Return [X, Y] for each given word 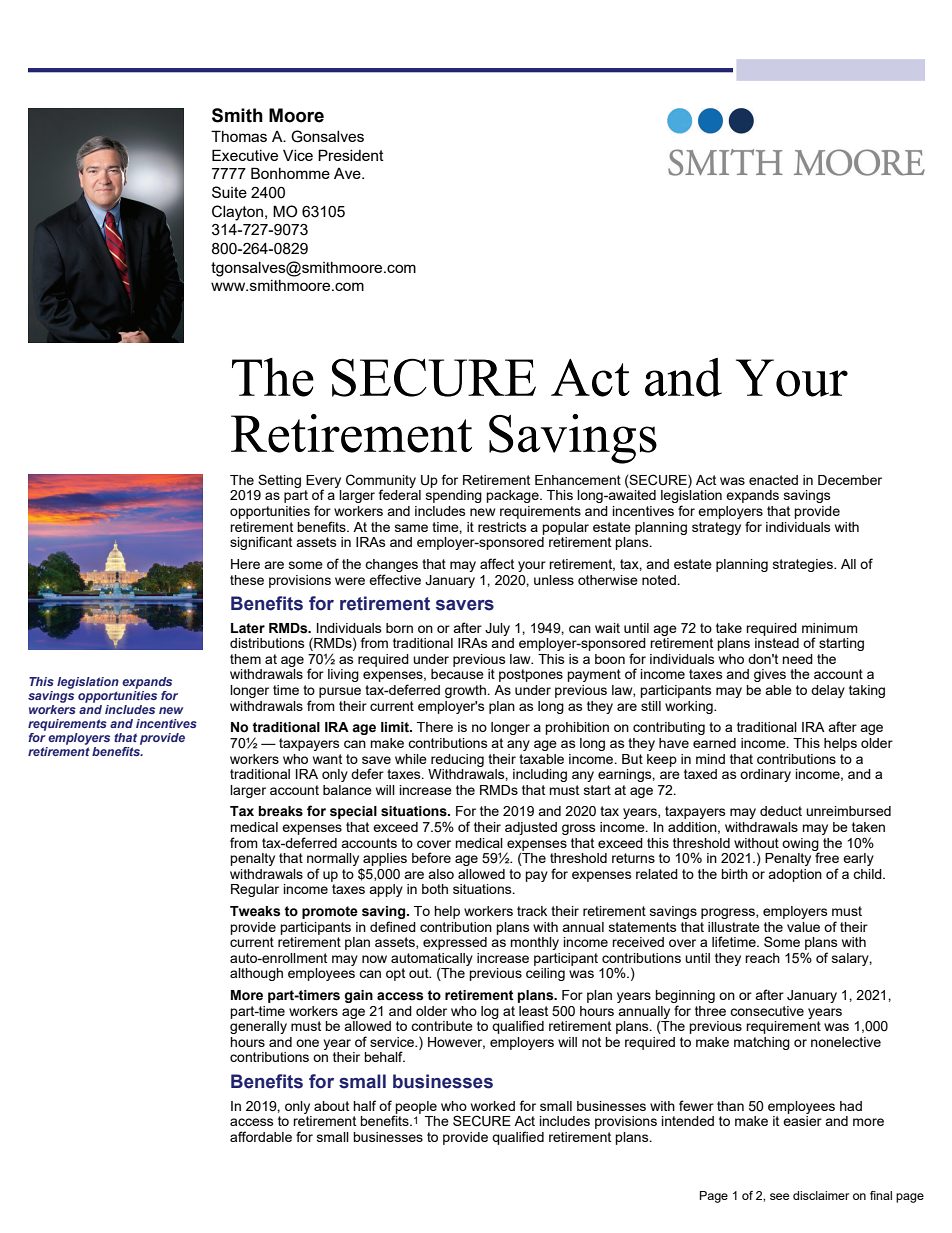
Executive [245, 155]
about [331, 1106]
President [351, 155]
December [850, 480]
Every [323, 482]
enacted [773, 480]
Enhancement [578, 480]
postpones [531, 675]
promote [330, 912]
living [343, 675]
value [803, 927]
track [532, 911]
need [797, 659]
